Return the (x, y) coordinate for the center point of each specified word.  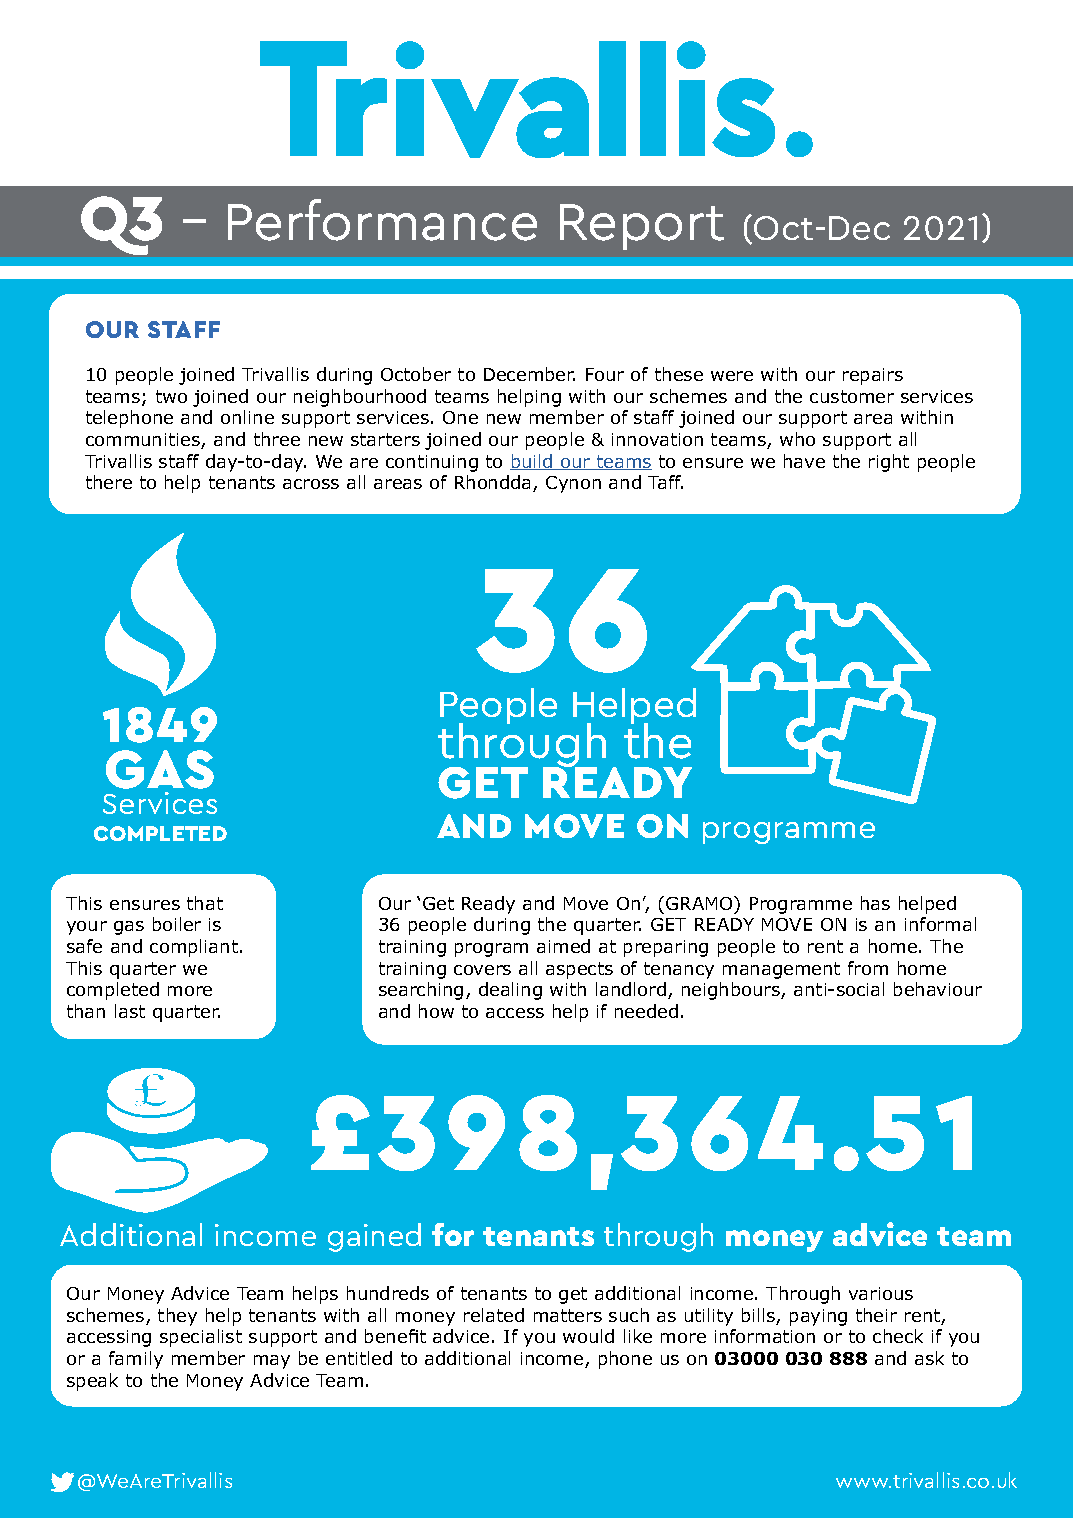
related (494, 1315)
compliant (194, 948)
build (532, 462)
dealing (510, 991)
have (804, 461)
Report (642, 227)
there (109, 482)
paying (818, 1317)
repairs (873, 376)
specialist (201, 1338)
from (868, 968)
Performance (382, 220)
